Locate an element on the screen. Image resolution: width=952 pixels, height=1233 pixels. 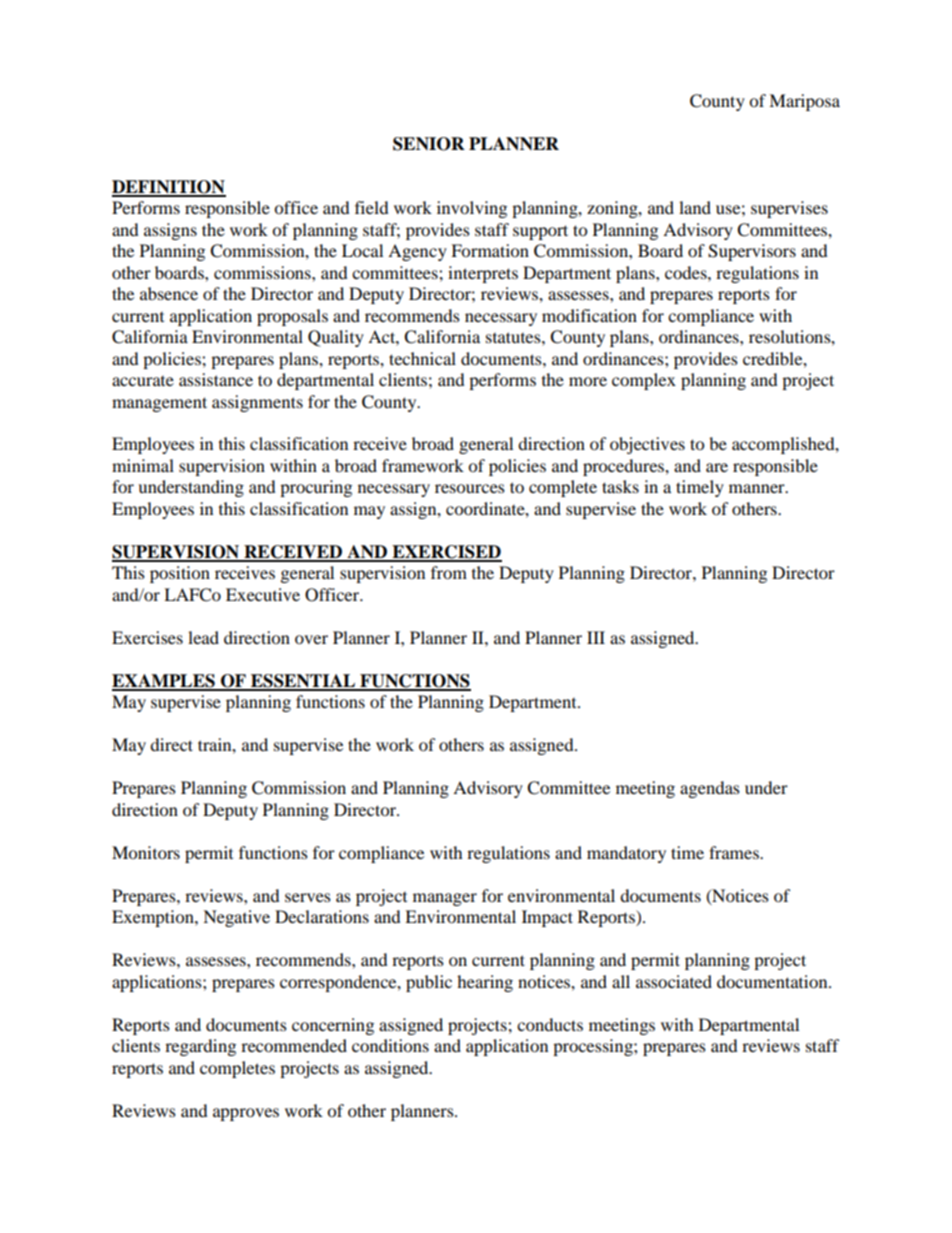
approves is located at coordinates (246, 1114).
